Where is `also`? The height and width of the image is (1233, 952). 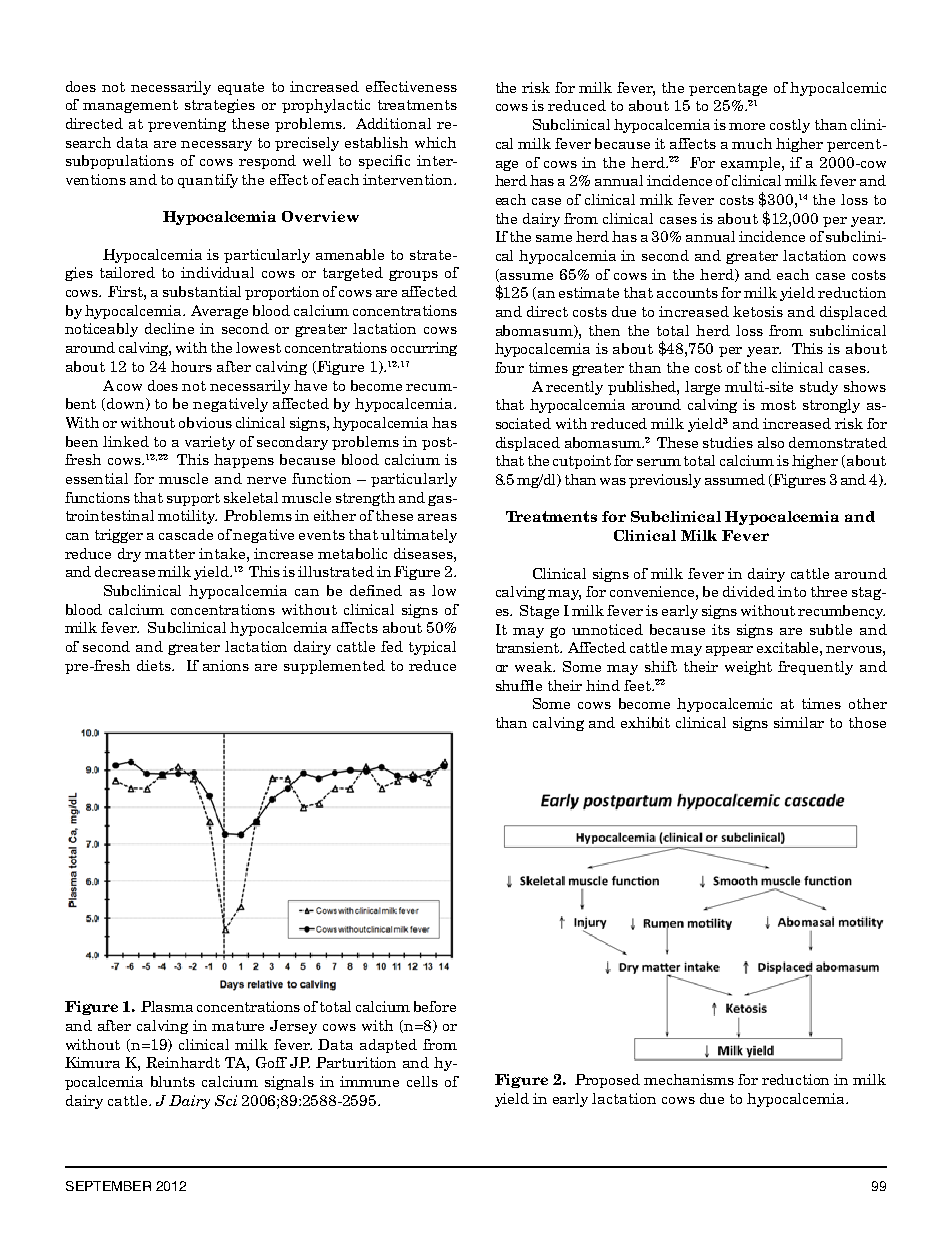 also is located at coordinates (771, 442).
